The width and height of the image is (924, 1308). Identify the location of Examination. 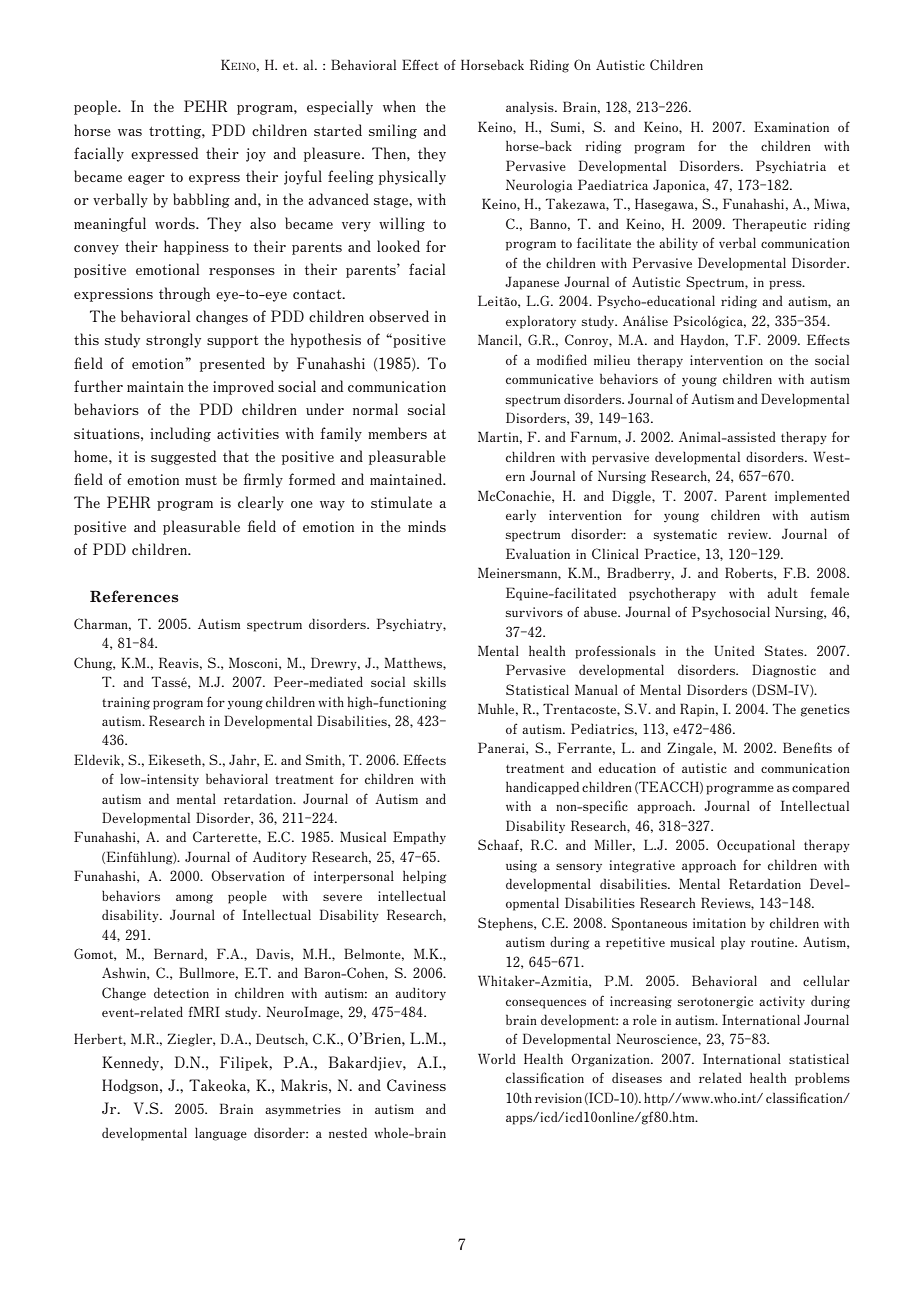
(791, 126).
